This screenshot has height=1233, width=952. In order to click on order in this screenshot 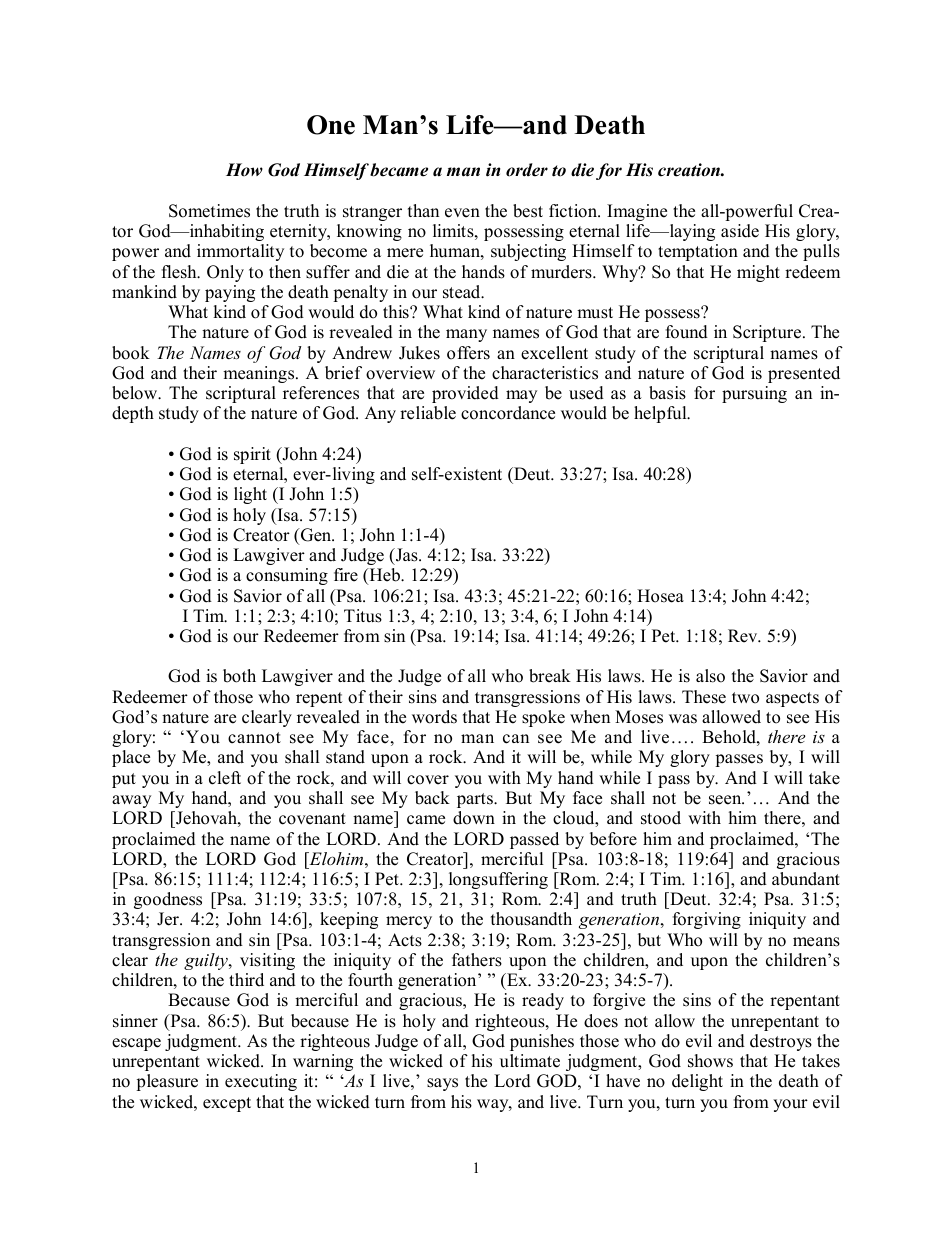, I will do `click(527, 170)`.
